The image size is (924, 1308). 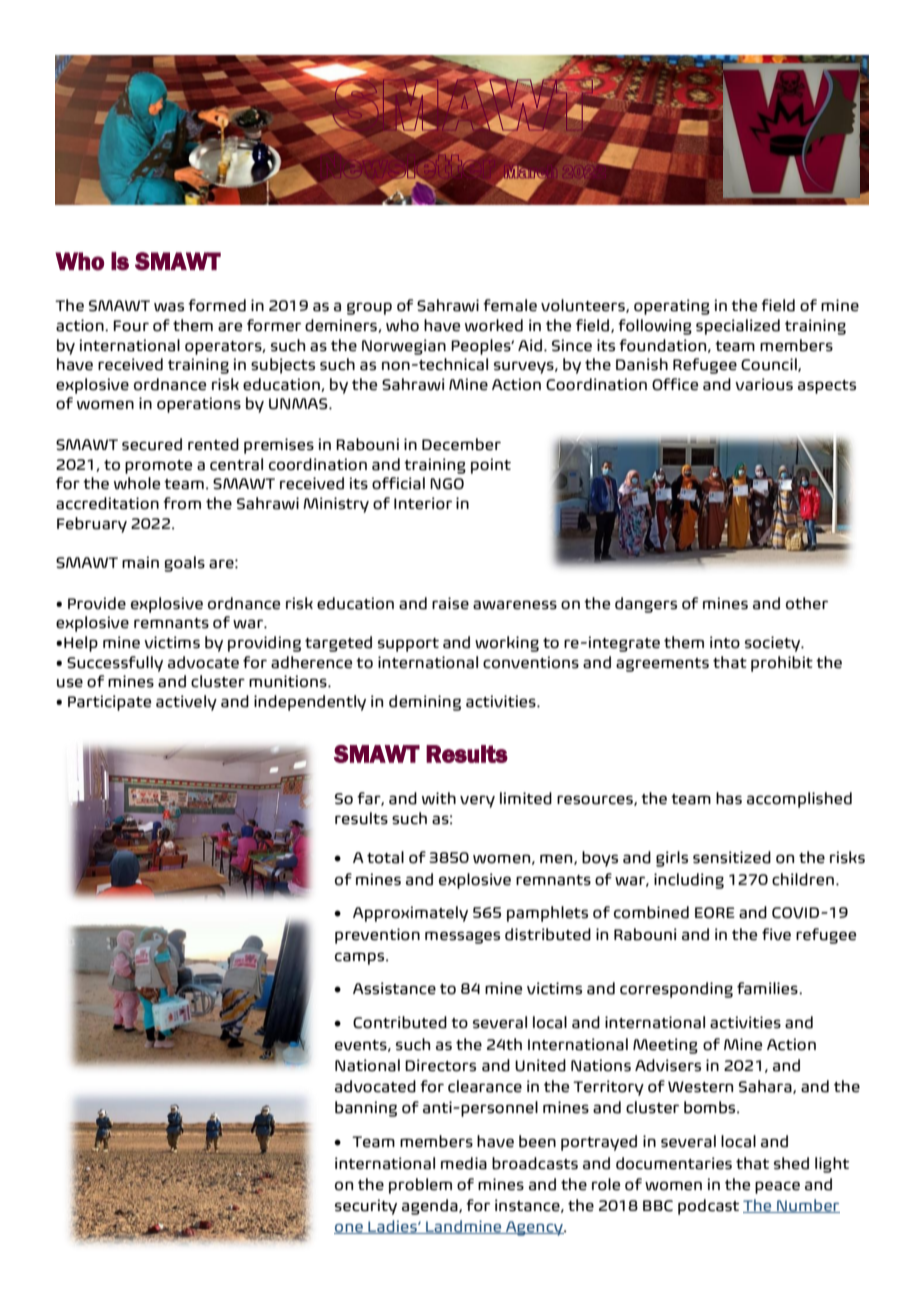 What do you see at coordinates (131, 326) in the screenshot?
I see `Four` at bounding box center [131, 326].
